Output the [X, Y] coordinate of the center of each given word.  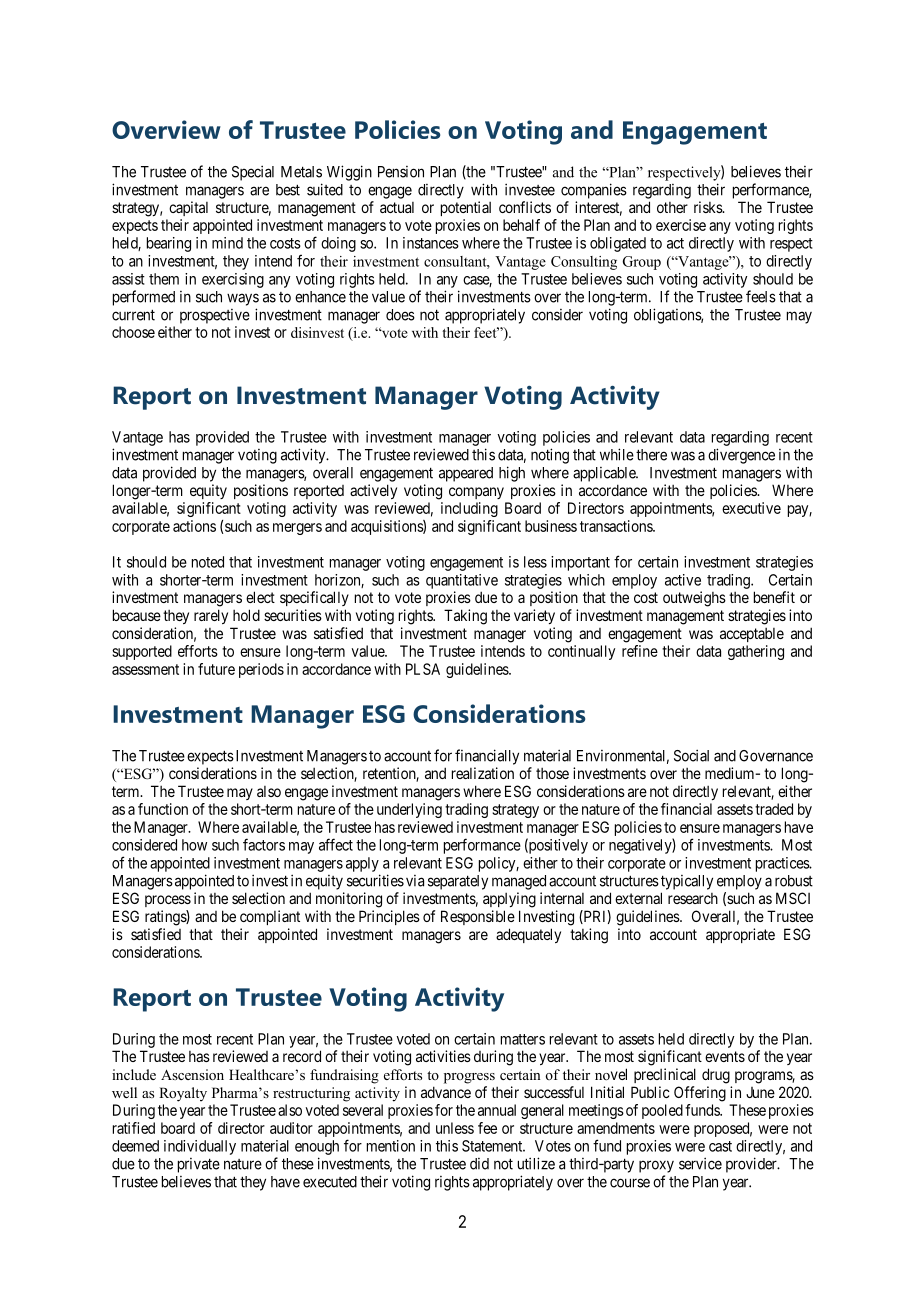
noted [208, 562]
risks [709, 207]
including [469, 509]
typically [687, 882]
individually [200, 1147]
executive [751, 508]
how [194, 845]
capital [188, 208]
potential [466, 208]
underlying [409, 810]
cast [720, 1146]
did [479, 1164]
